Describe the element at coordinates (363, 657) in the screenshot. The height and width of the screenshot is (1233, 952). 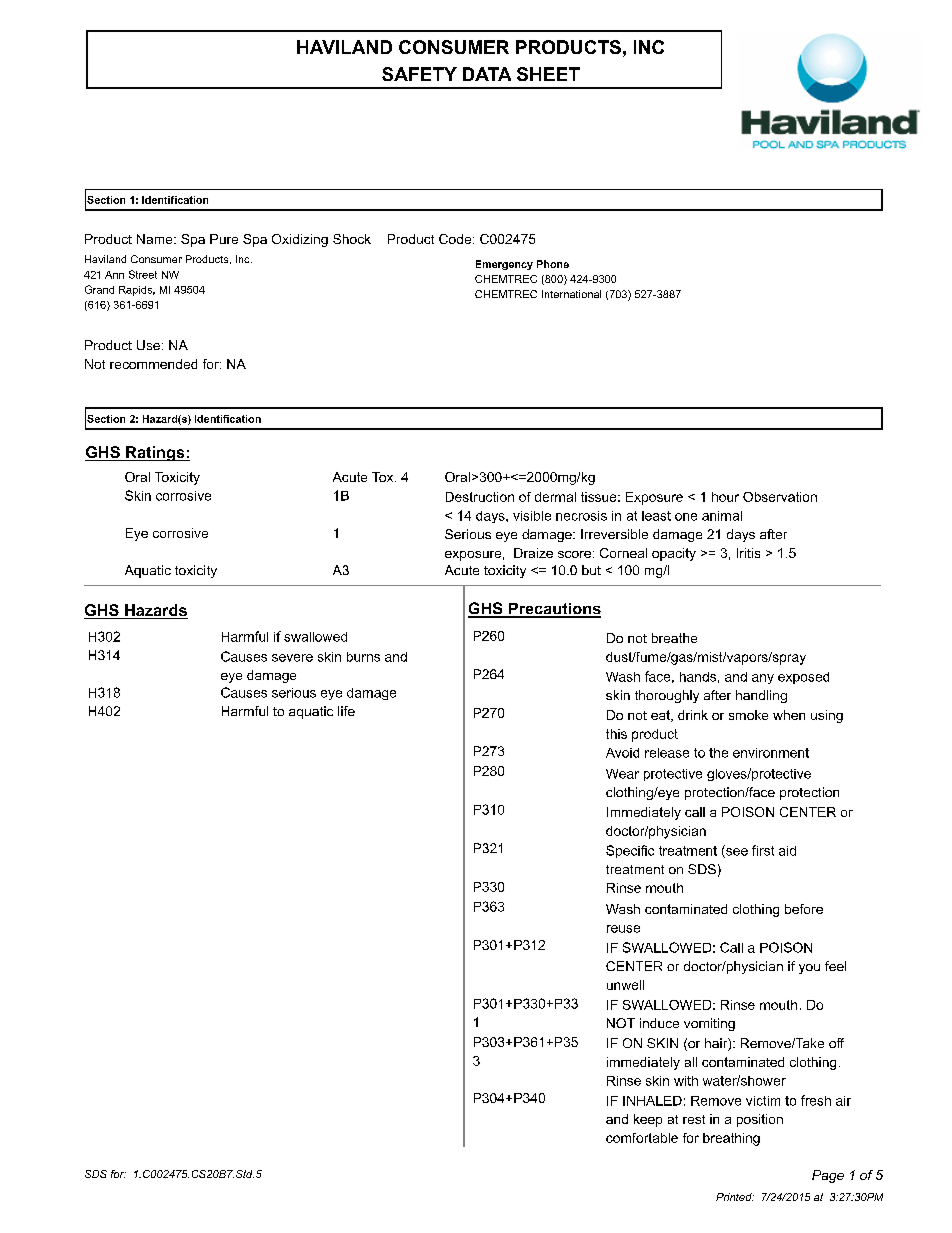
I see `burns` at that location.
